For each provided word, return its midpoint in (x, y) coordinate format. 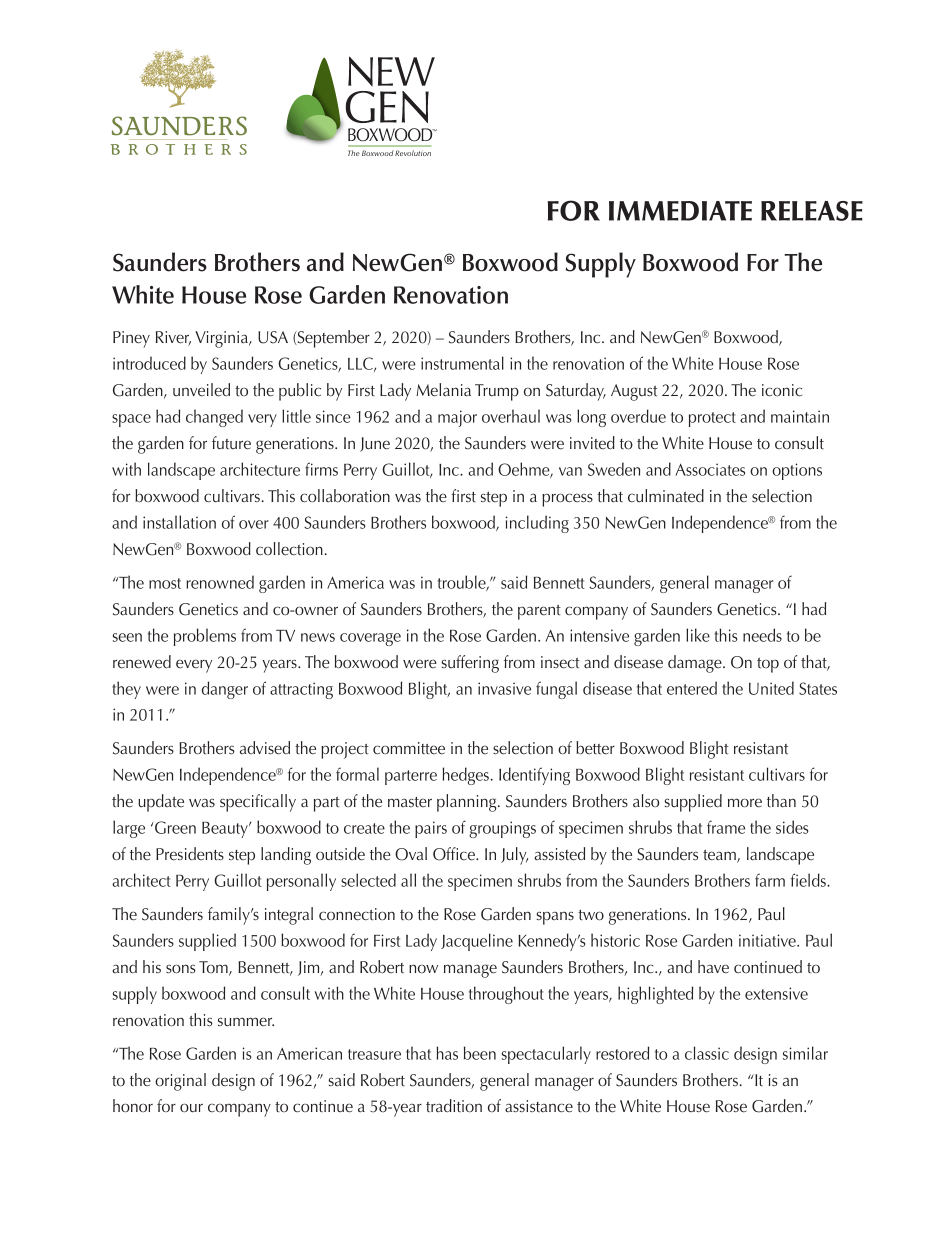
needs (762, 635)
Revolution (413, 153)
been (480, 1053)
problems (205, 637)
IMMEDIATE (680, 211)
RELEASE (812, 211)
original (180, 1082)
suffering (470, 664)
